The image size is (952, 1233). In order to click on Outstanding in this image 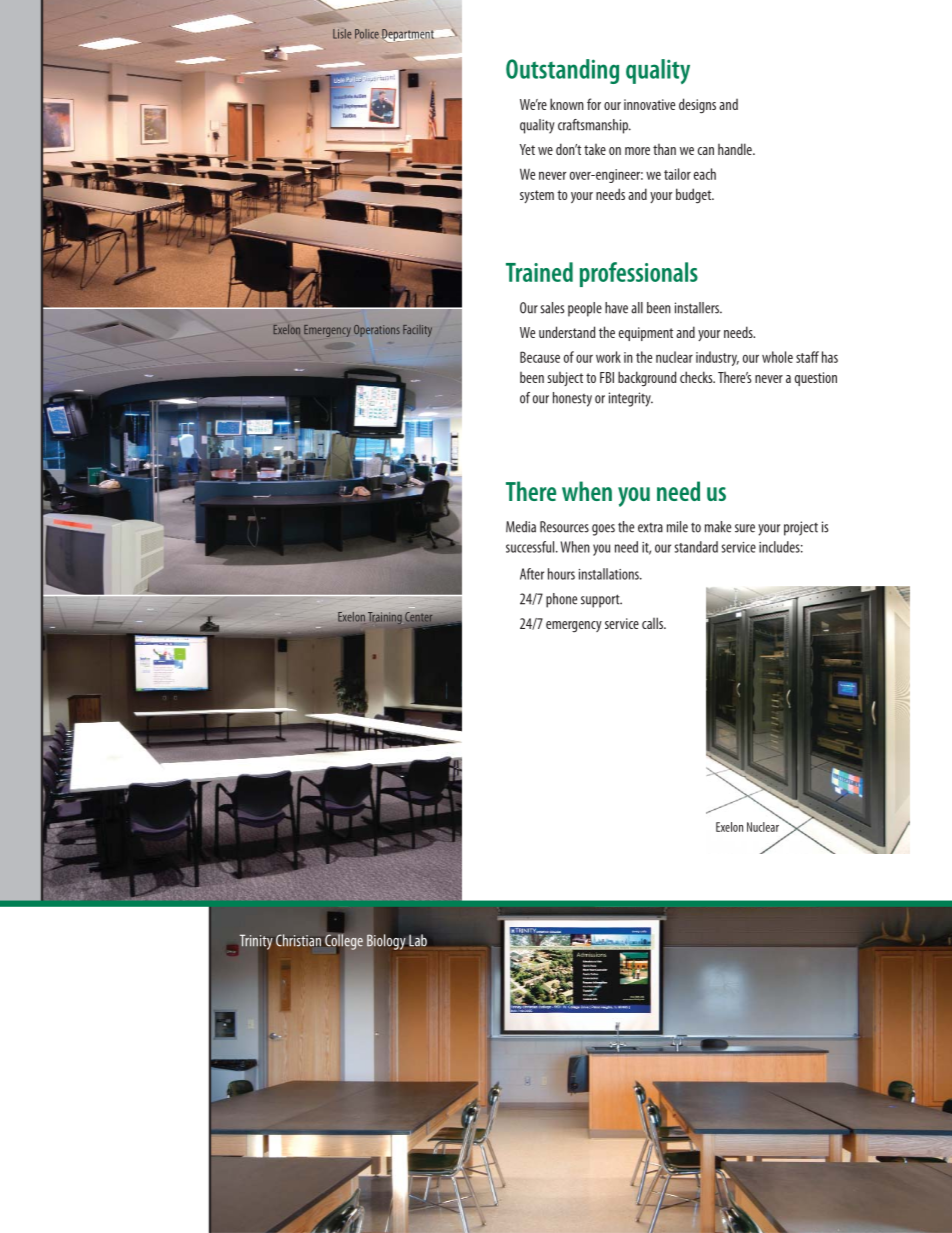, I will do `click(562, 71)`.
